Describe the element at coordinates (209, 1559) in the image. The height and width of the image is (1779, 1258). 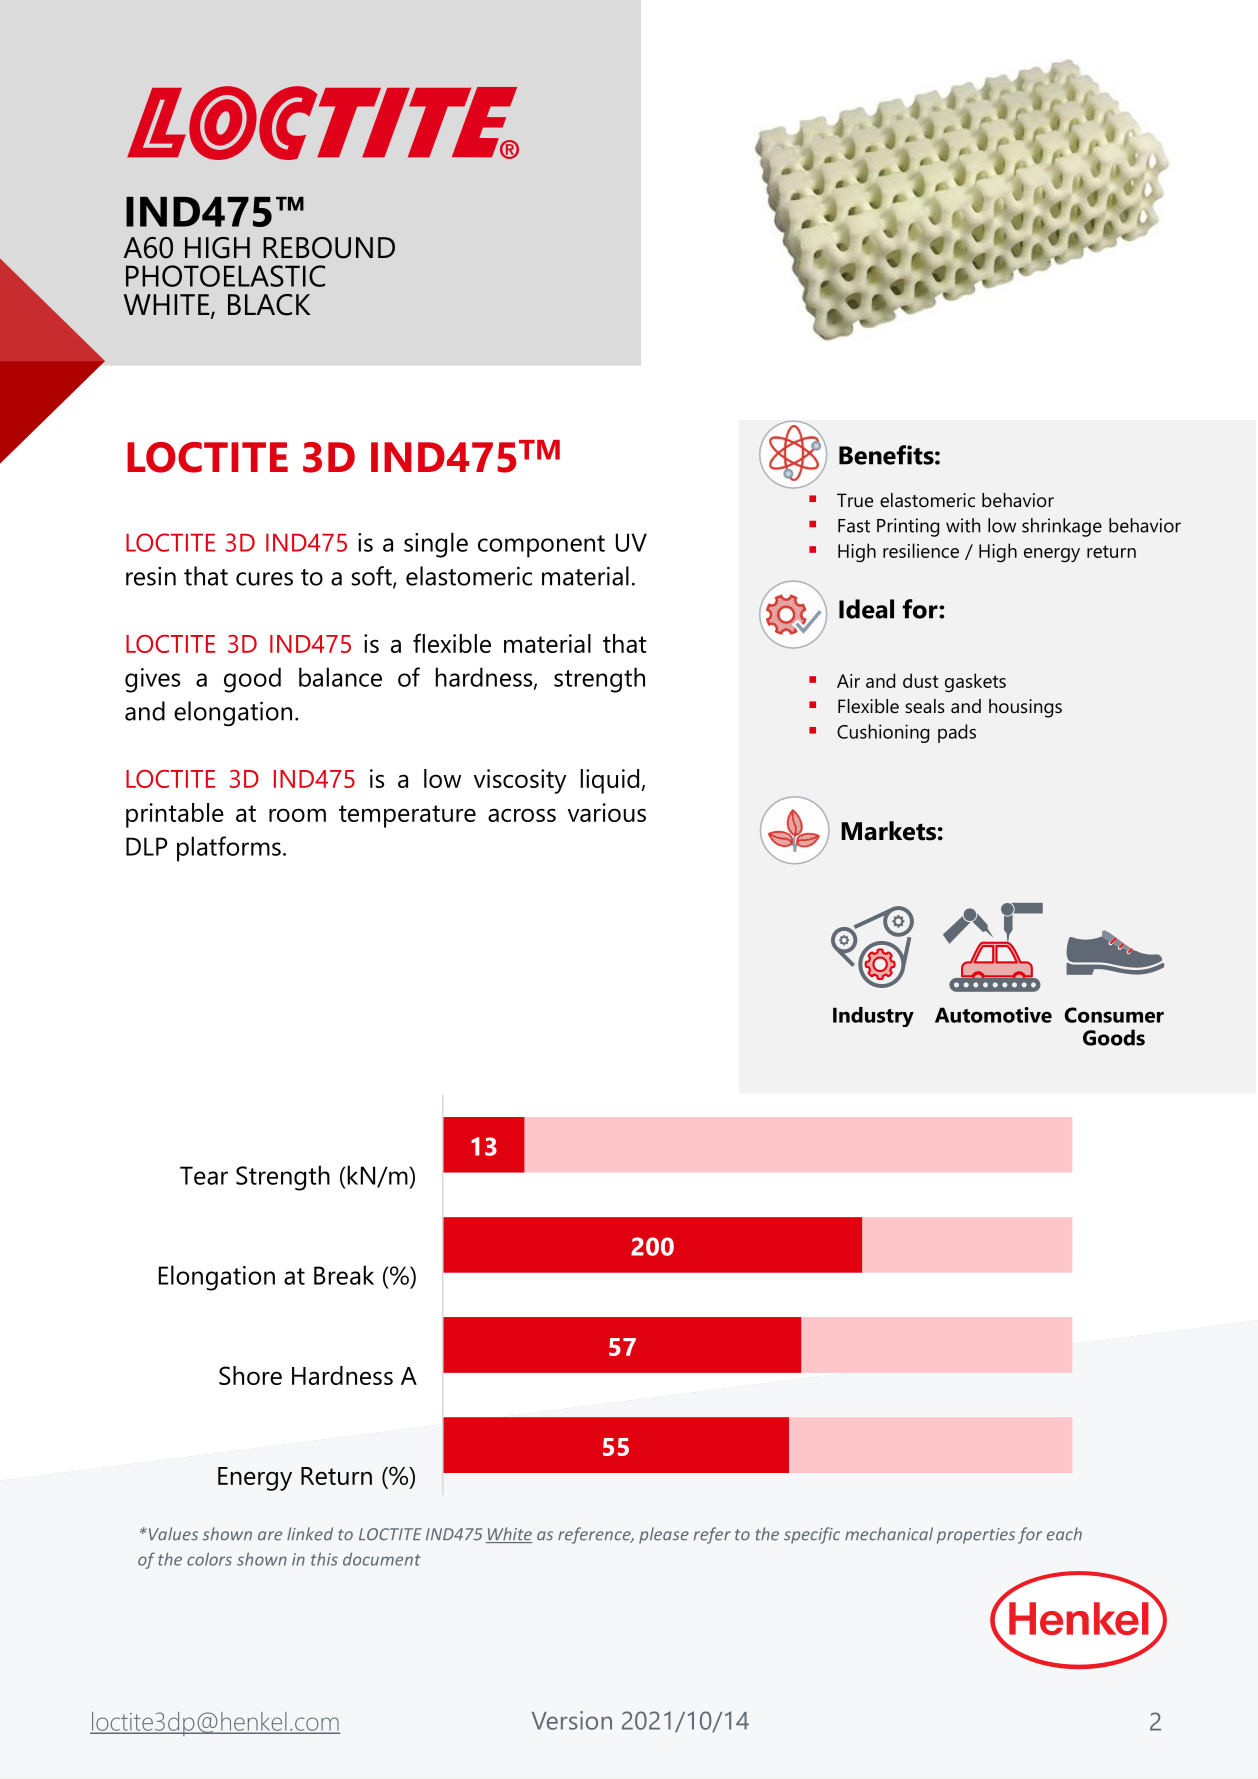
I see `colors` at that location.
